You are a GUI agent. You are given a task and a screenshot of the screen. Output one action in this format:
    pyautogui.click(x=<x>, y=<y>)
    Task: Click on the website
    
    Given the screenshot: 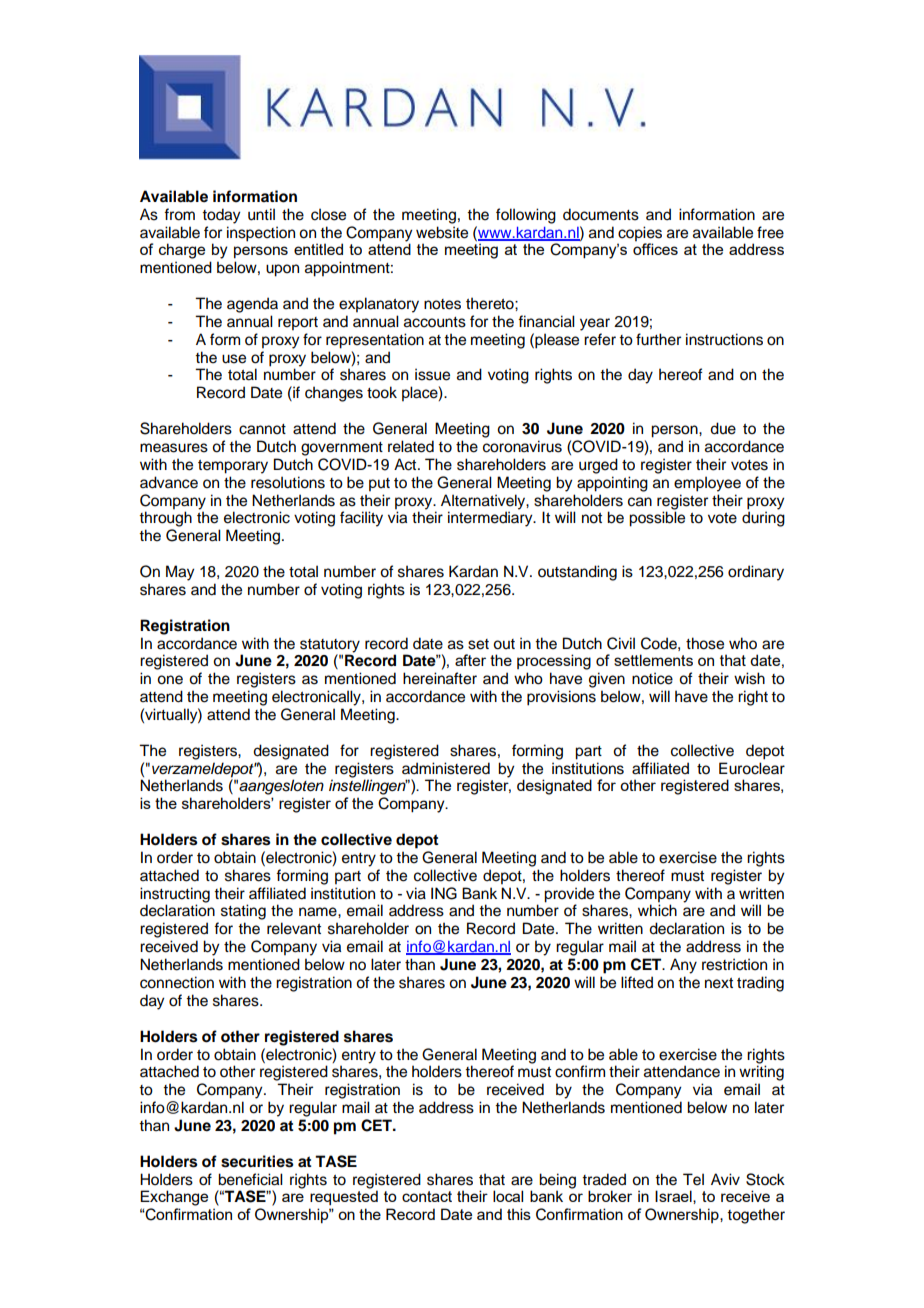 What is the action you would take?
    pyautogui.click(x=442, y=232)
